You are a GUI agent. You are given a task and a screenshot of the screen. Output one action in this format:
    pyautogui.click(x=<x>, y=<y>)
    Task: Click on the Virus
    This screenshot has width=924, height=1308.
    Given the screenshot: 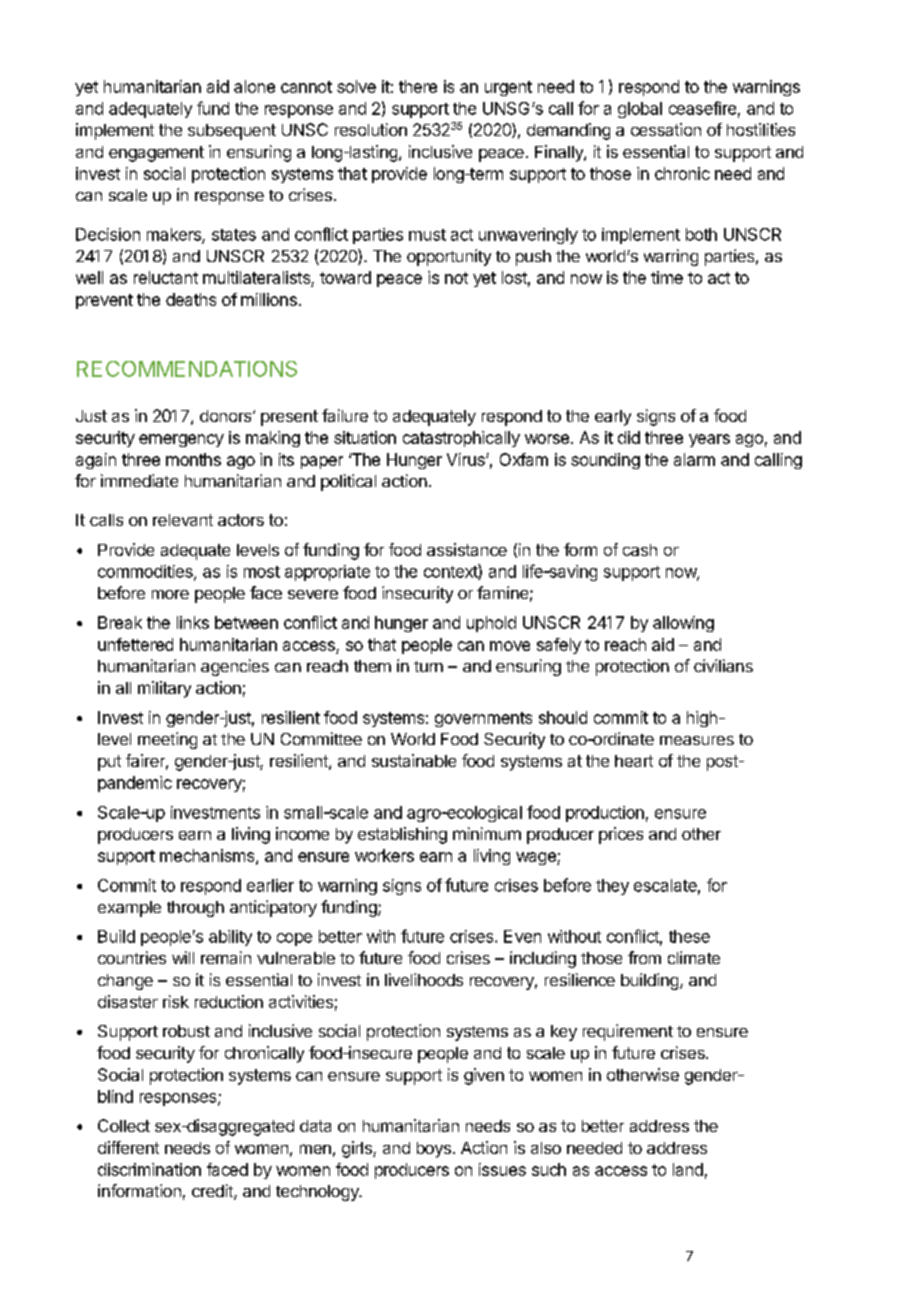 What is the action you would take?
    pyautogui.click(x=467, y=459)
